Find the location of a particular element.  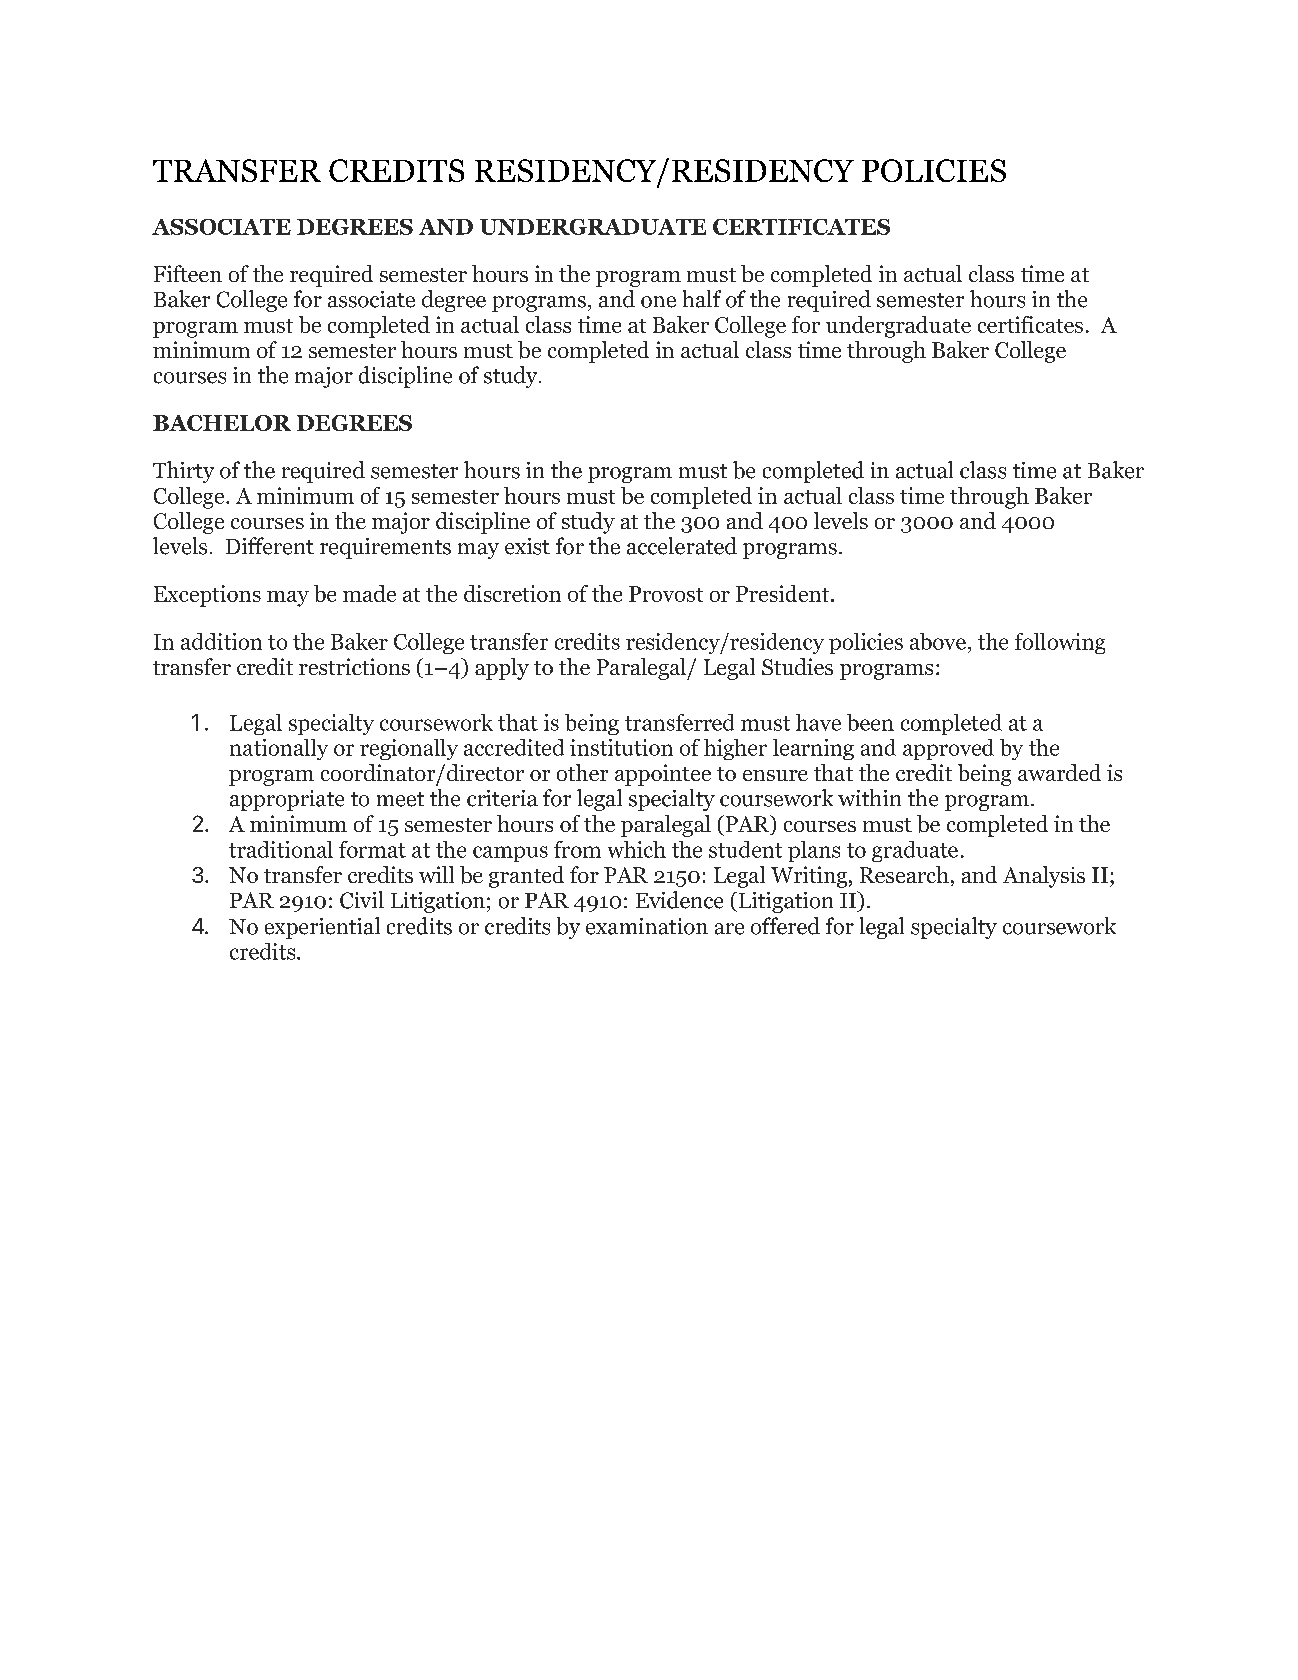

examination is located at coordinates (647, 926).
